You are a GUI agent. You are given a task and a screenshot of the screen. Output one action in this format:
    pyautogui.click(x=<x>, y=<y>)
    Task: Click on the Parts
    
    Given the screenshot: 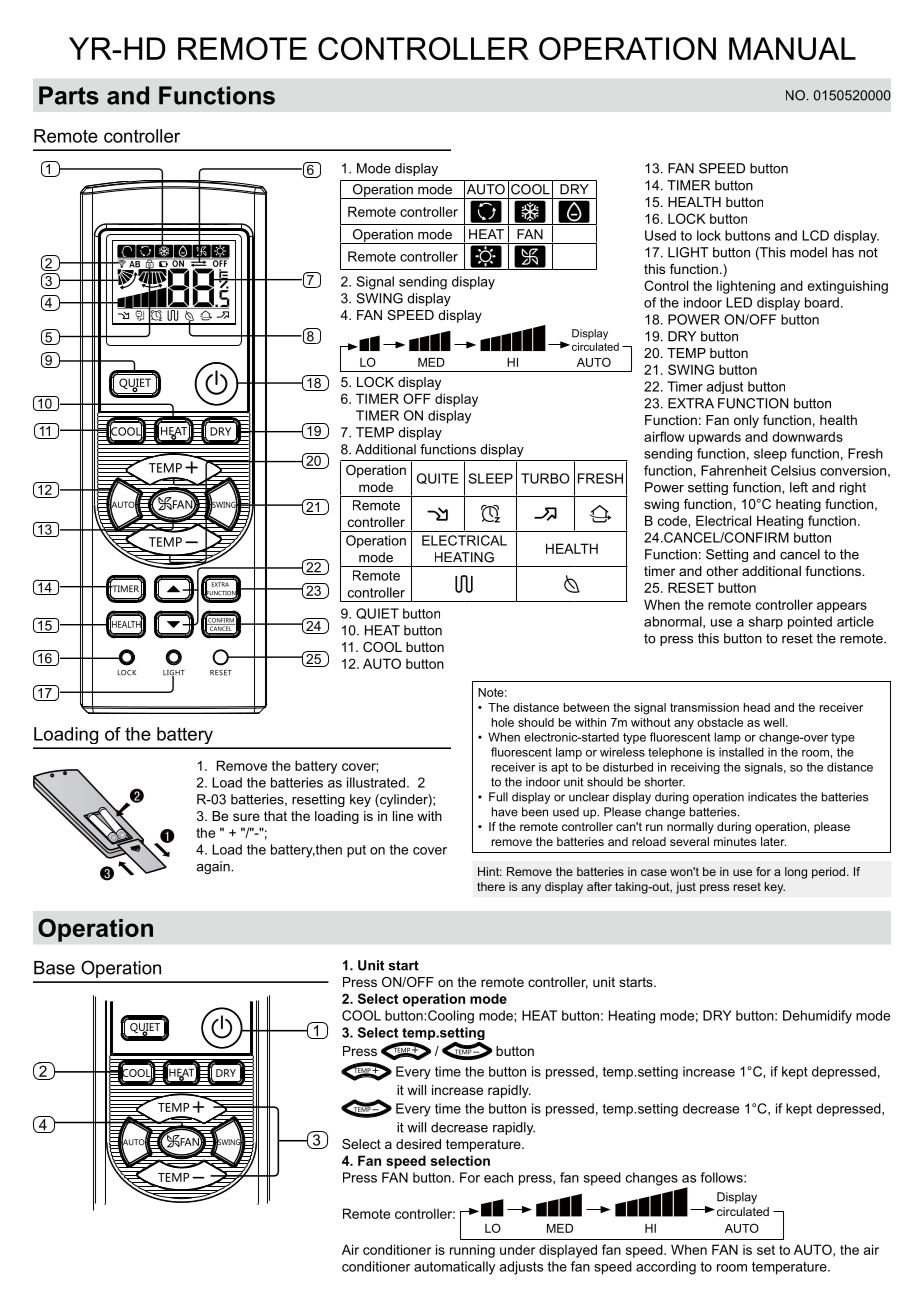 What is the action you would take?
    pyautogui.click(x=69, y=95)
